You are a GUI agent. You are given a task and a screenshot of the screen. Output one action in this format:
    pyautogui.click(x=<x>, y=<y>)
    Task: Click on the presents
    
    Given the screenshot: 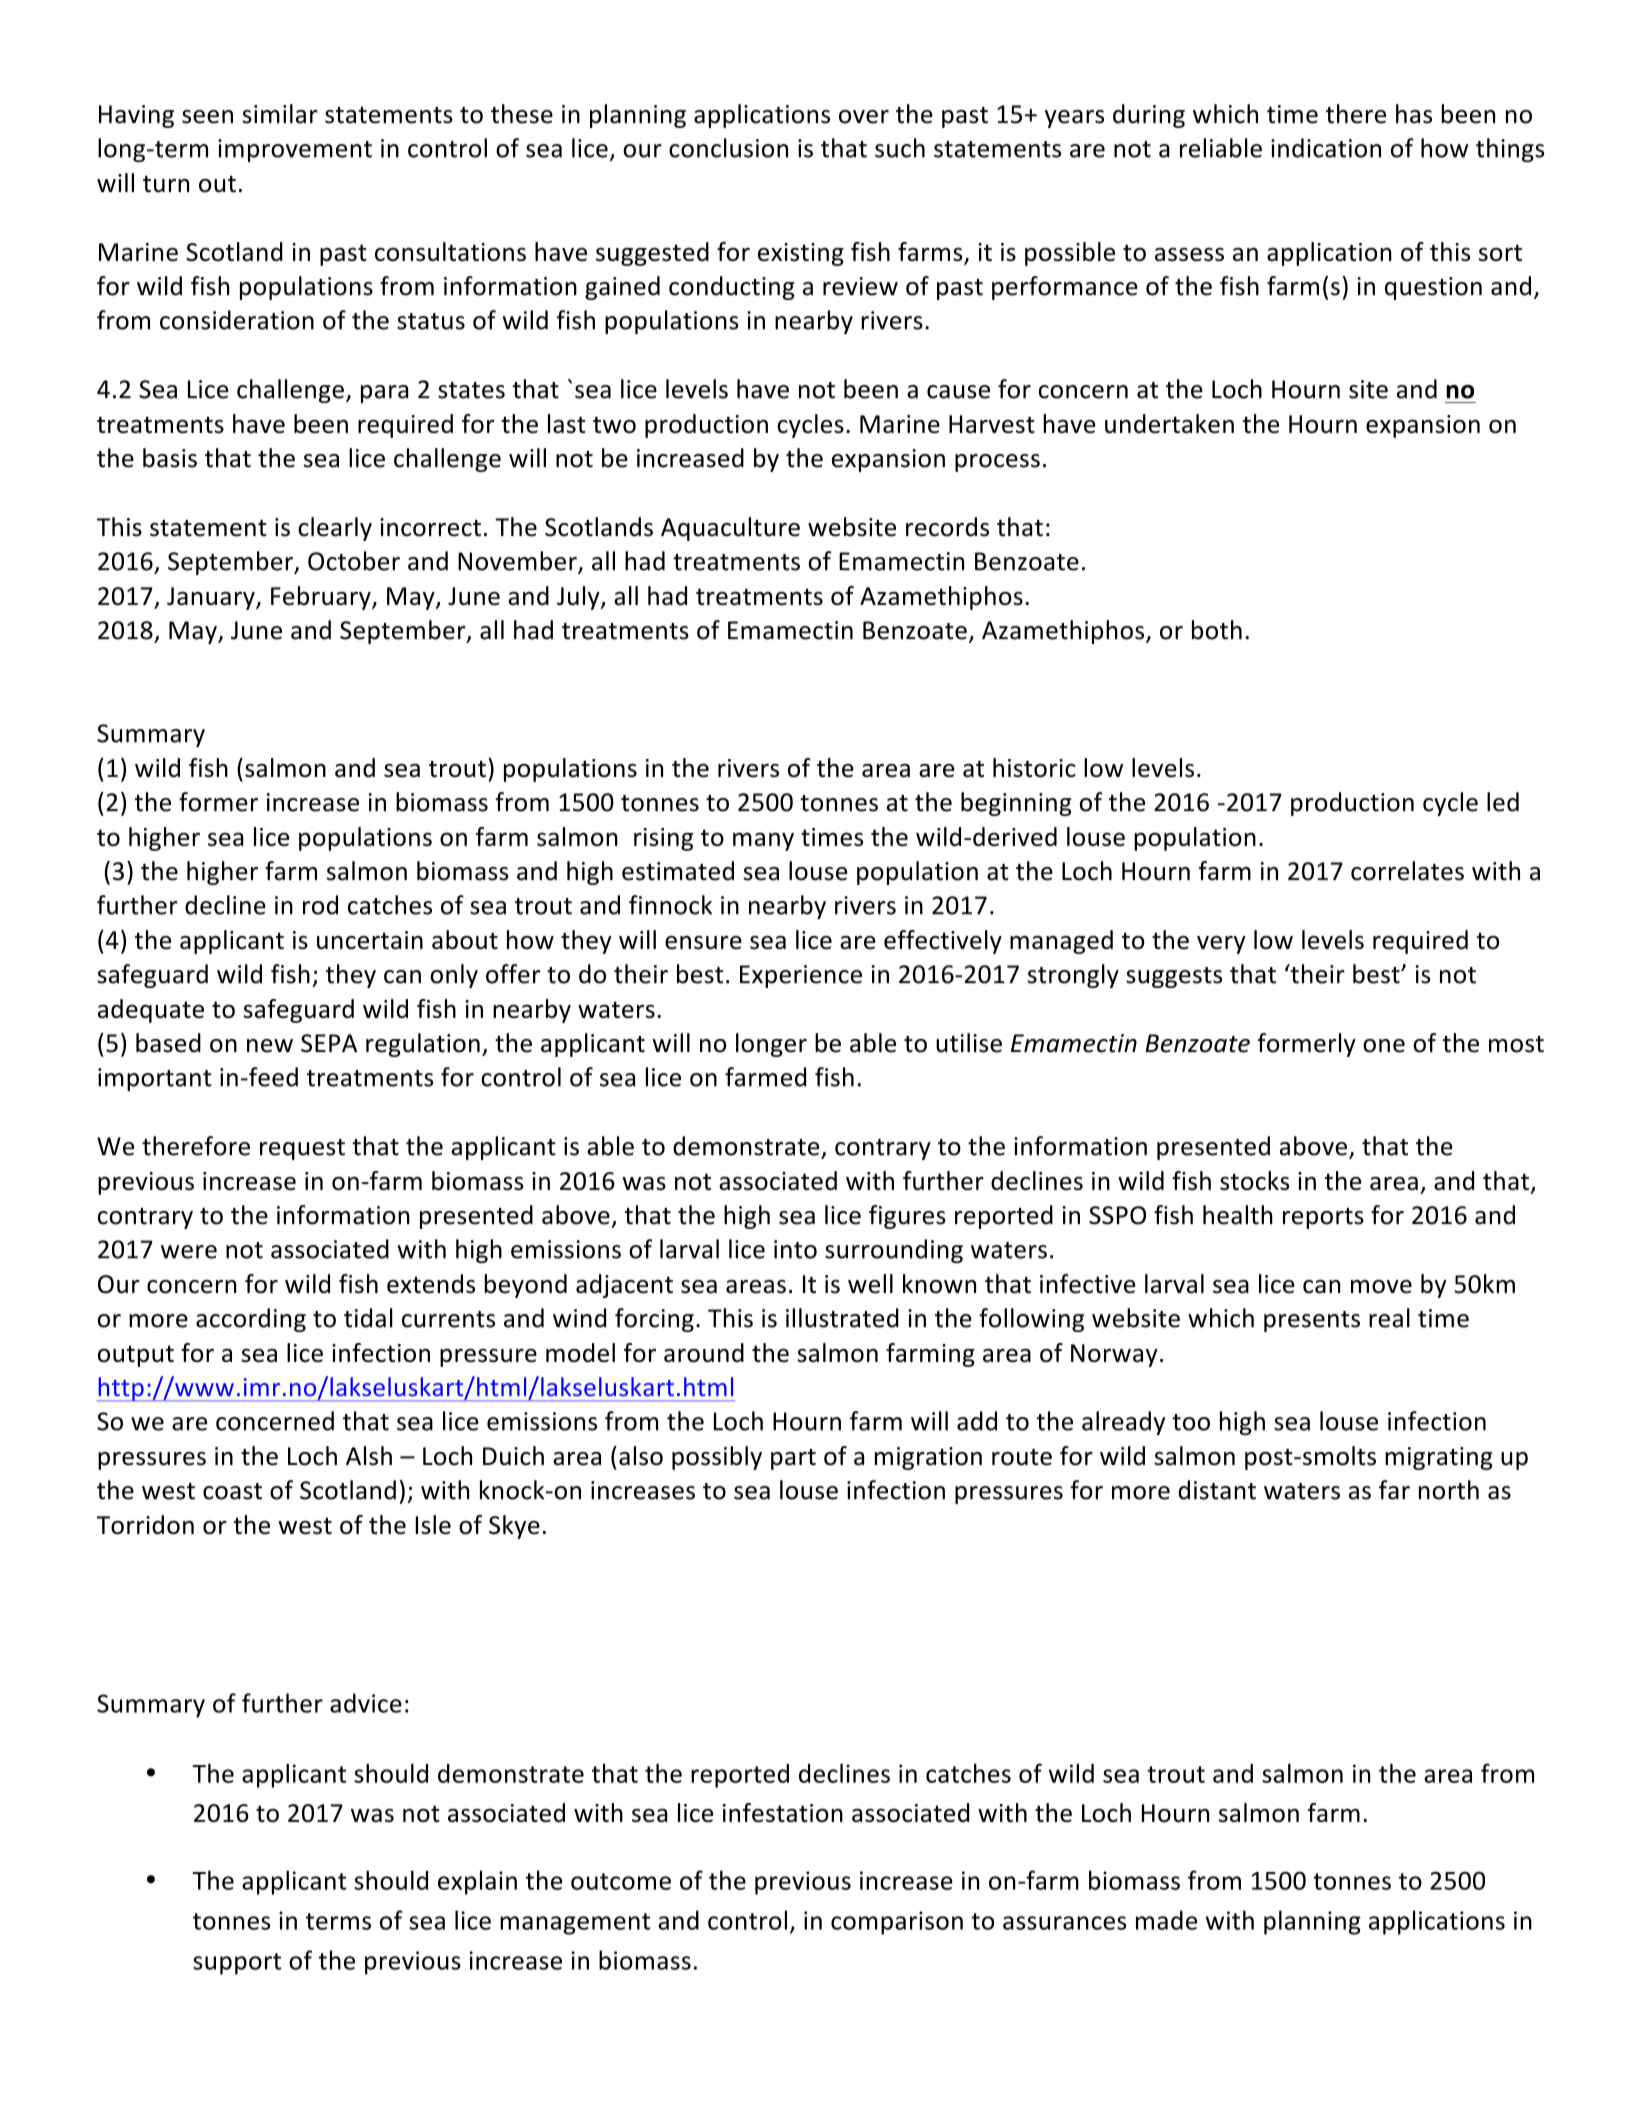 What is the action you would take?
    pyautogui.click(x=1312, y=1321)
